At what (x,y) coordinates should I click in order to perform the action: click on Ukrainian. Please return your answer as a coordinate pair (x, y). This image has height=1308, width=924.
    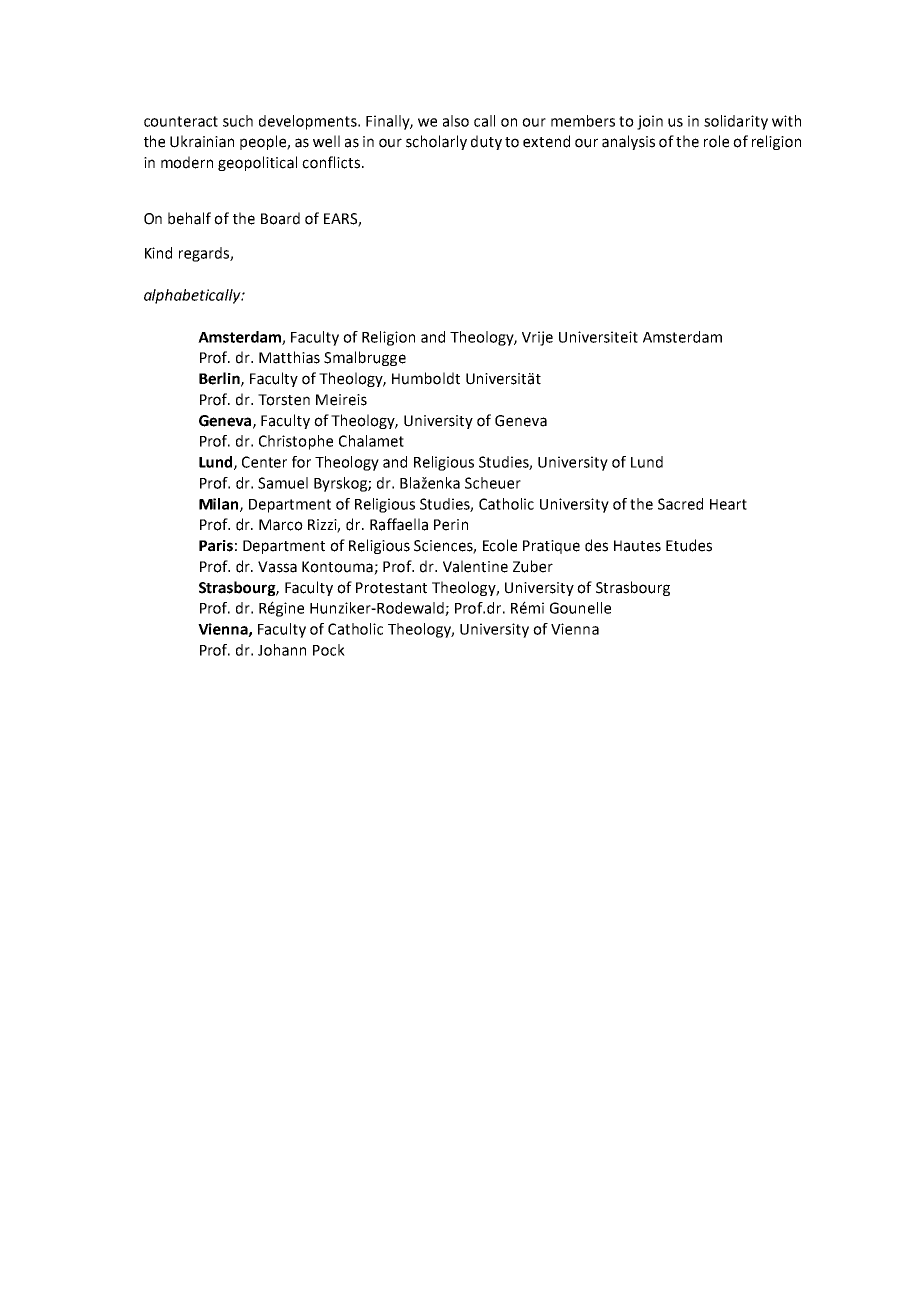
    Looking at the image, I should click on (202, 141).
